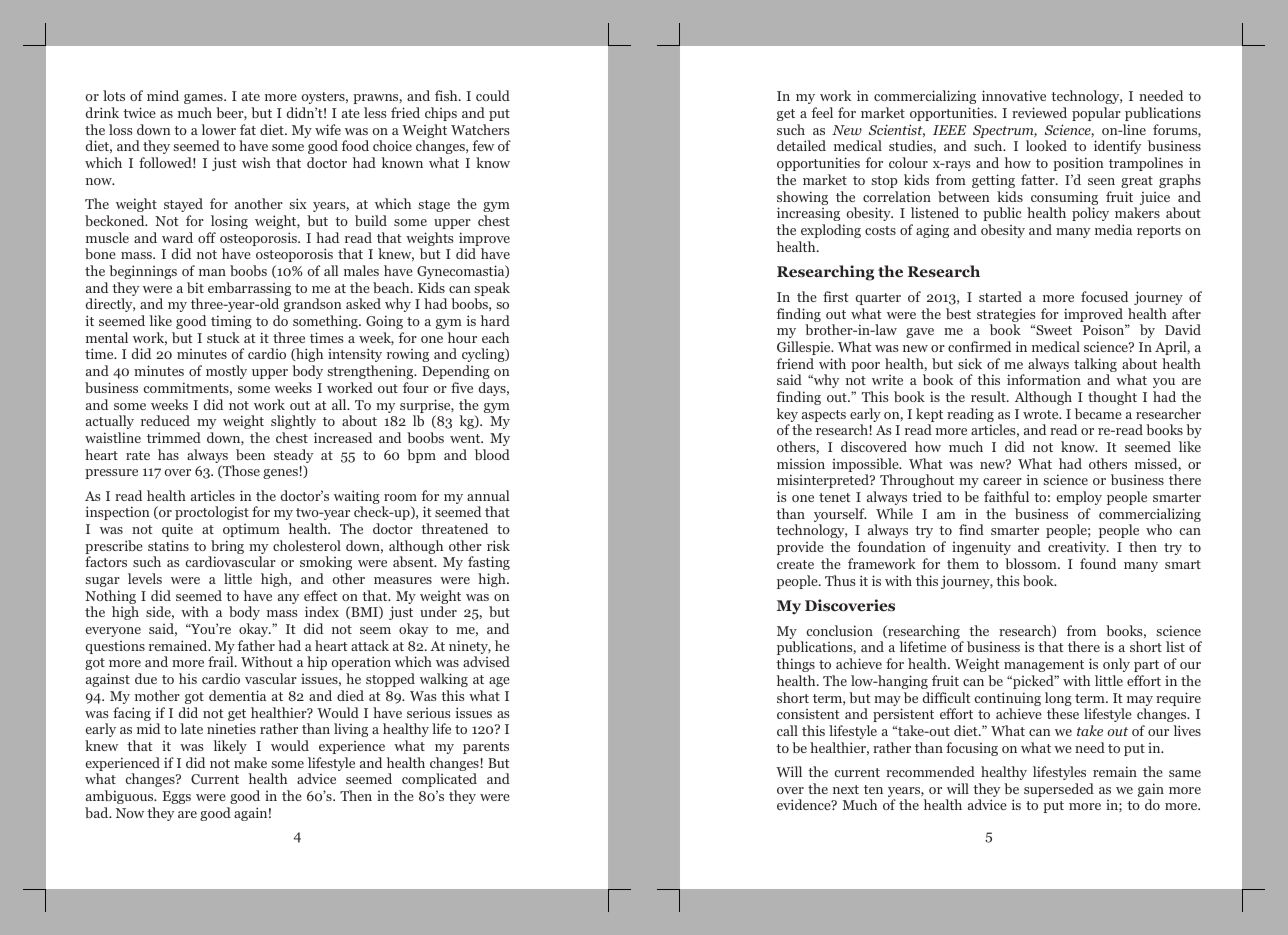 The image size is (1288, 935). I want to click on hard, so click(495, 320).
